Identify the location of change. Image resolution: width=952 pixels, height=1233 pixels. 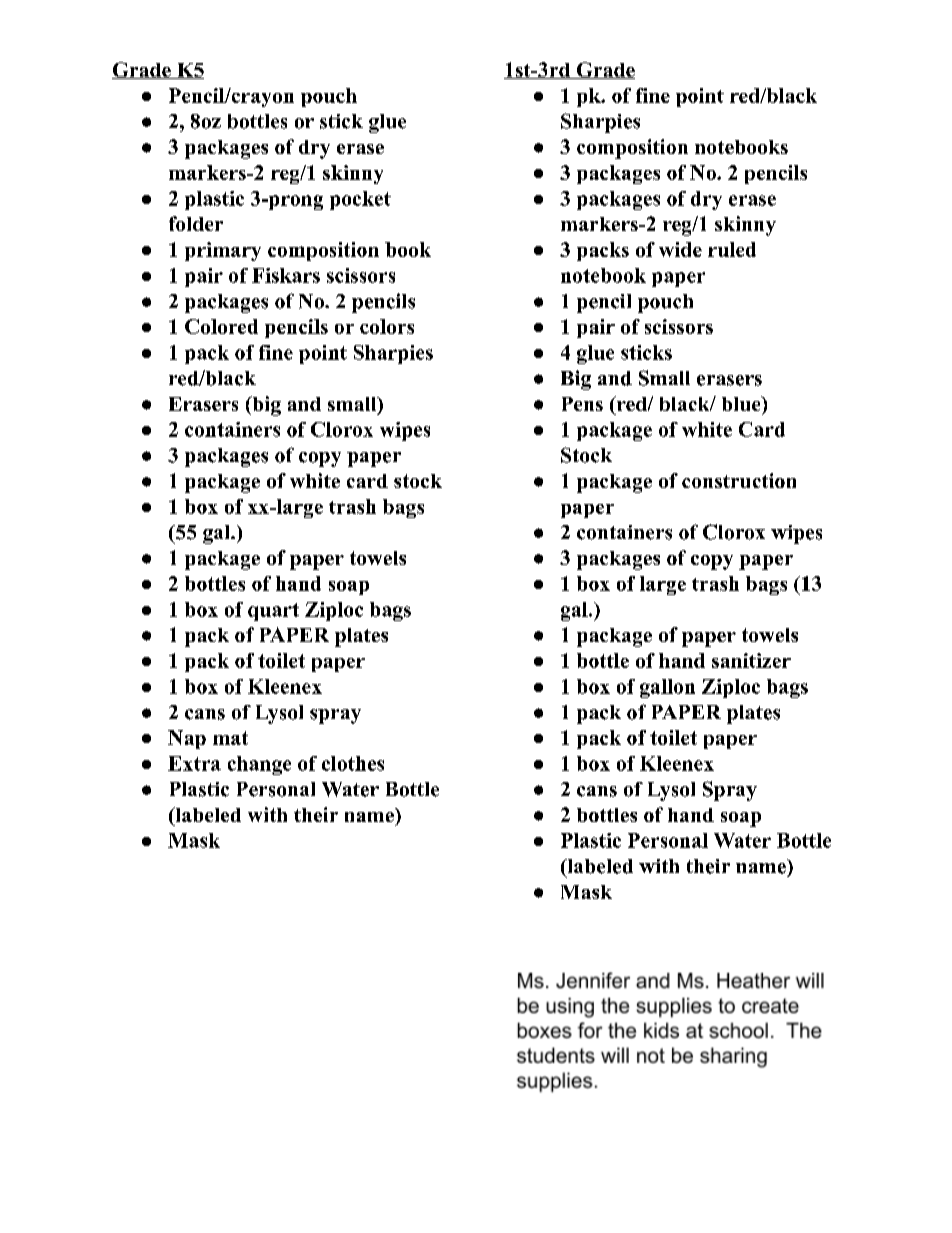
(259, 765).
